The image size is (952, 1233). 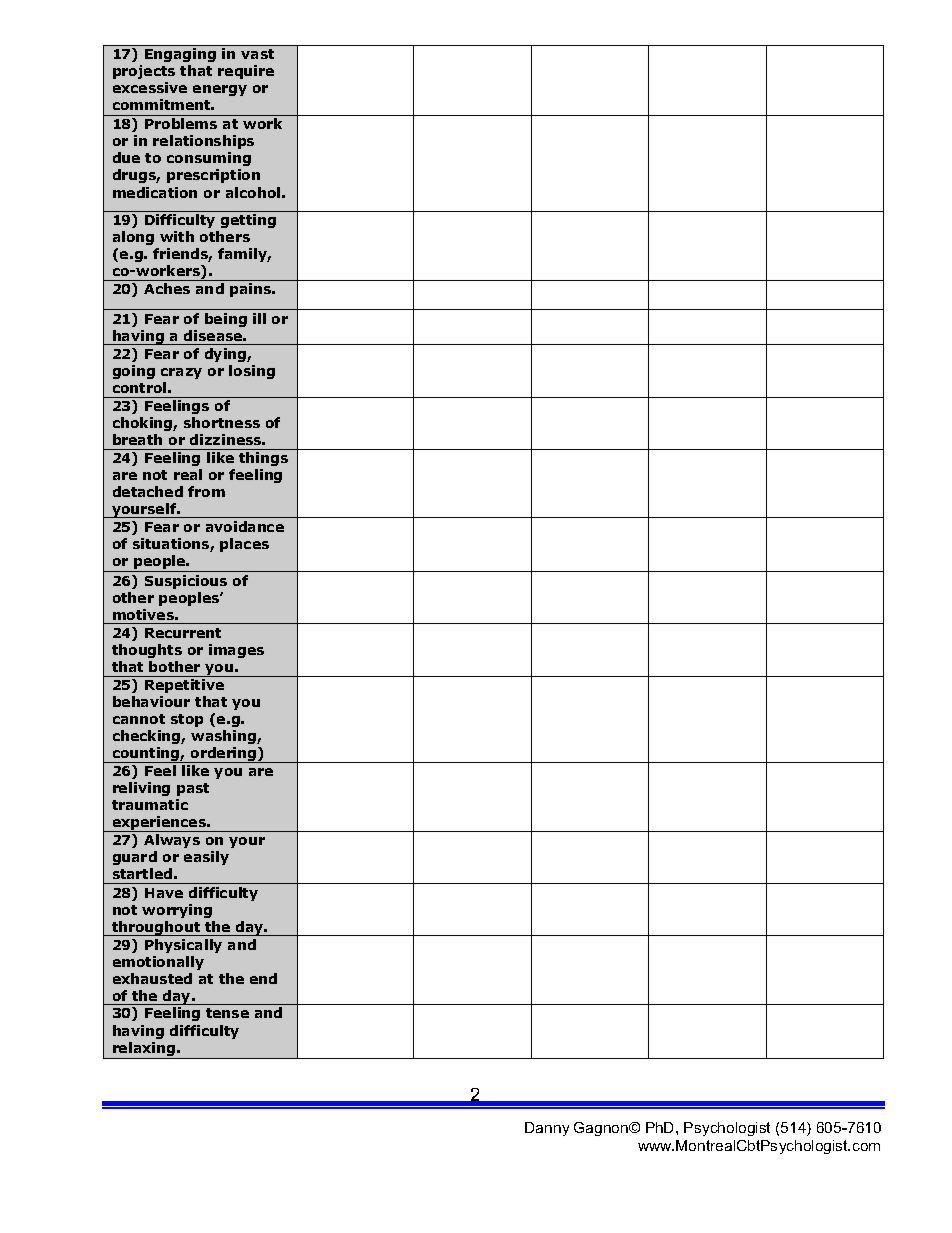 I want to click on Problems, so click(x=181, y=123).
